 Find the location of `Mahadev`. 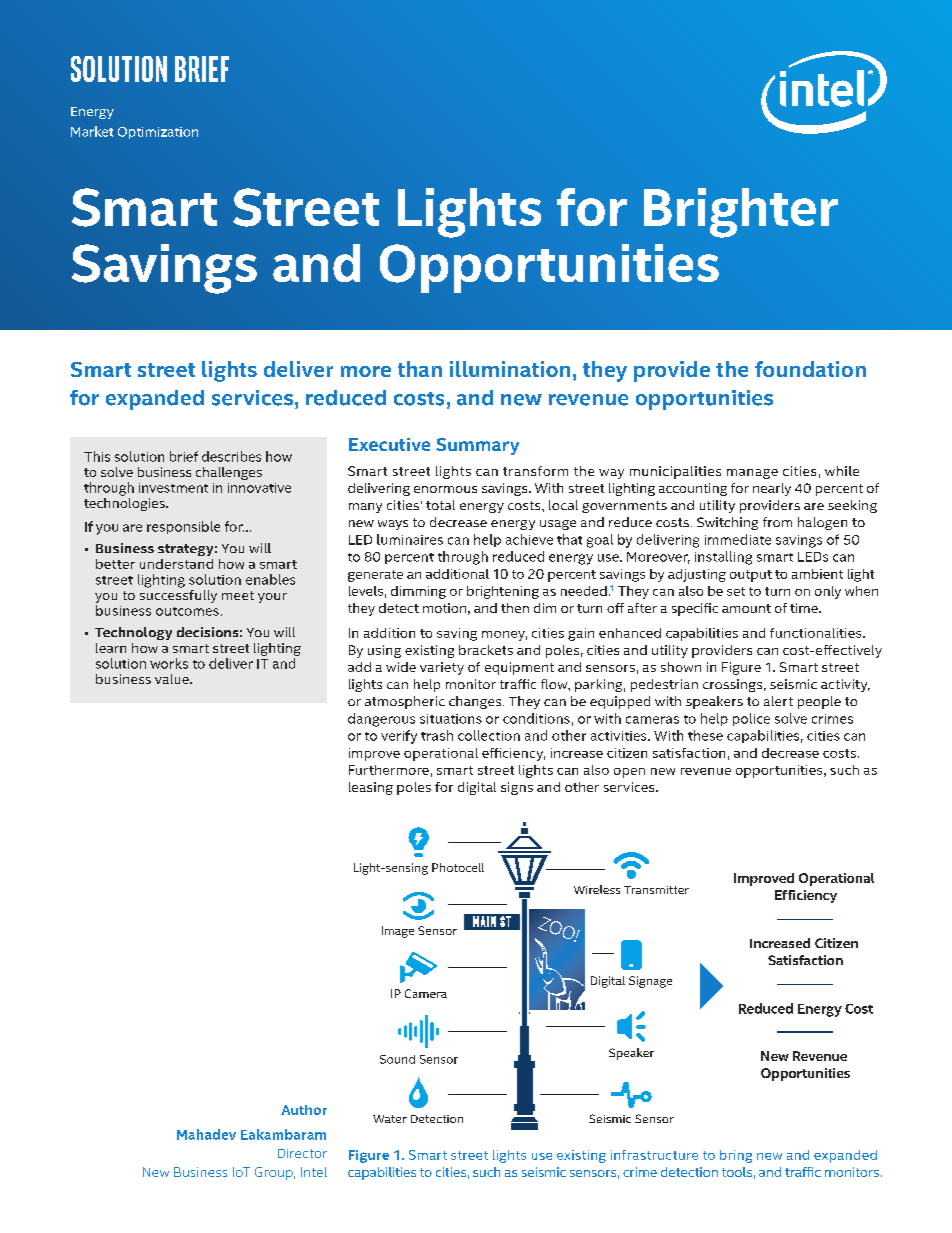

Mahadev is located at coordinates (206, 1134).
